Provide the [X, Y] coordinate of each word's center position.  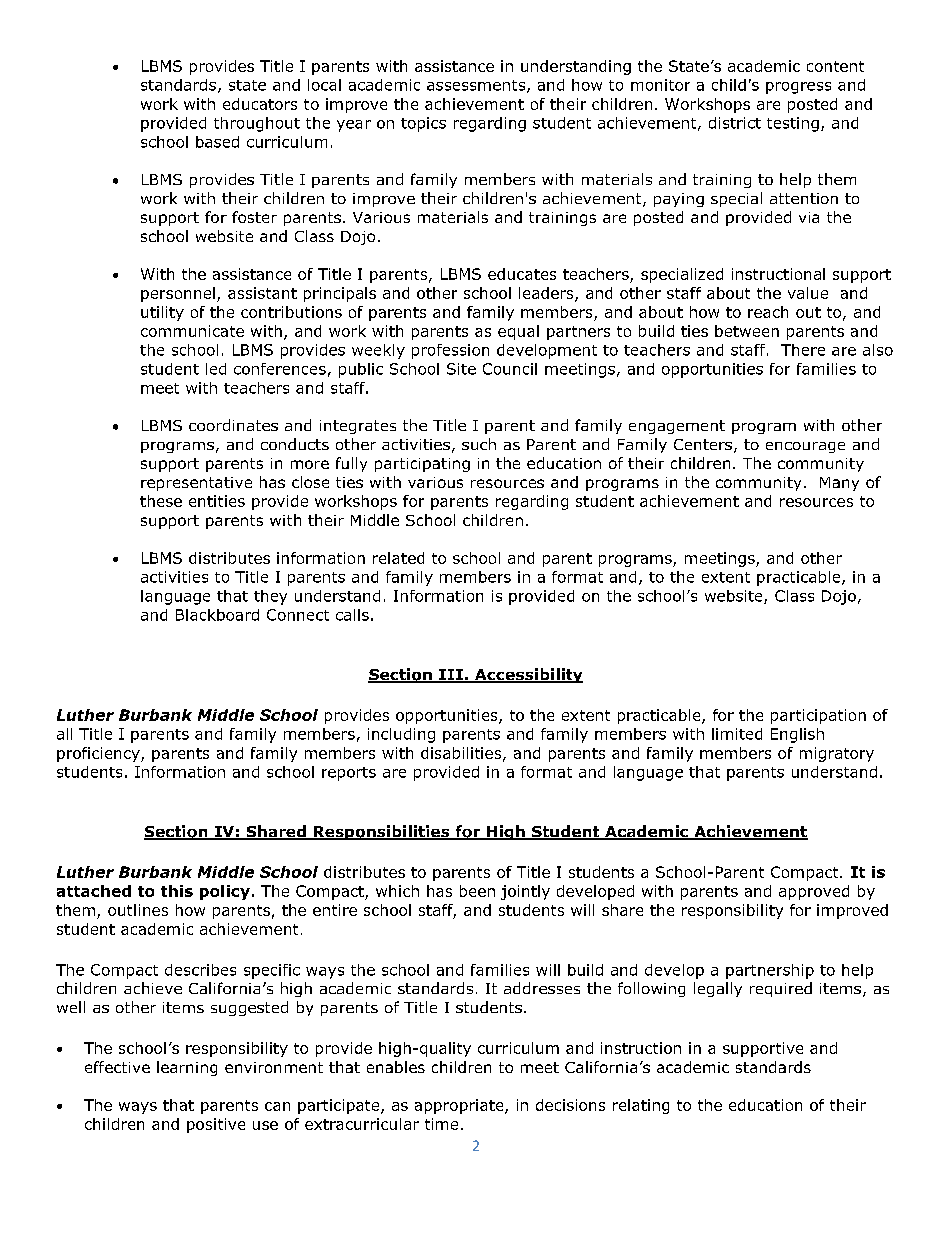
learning [187, 1068]
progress [798, 88]
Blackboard [217, 615]
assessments [477, 86]
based [217, 142]
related [398, 558]
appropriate [460, 1106]
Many [839, 484]
